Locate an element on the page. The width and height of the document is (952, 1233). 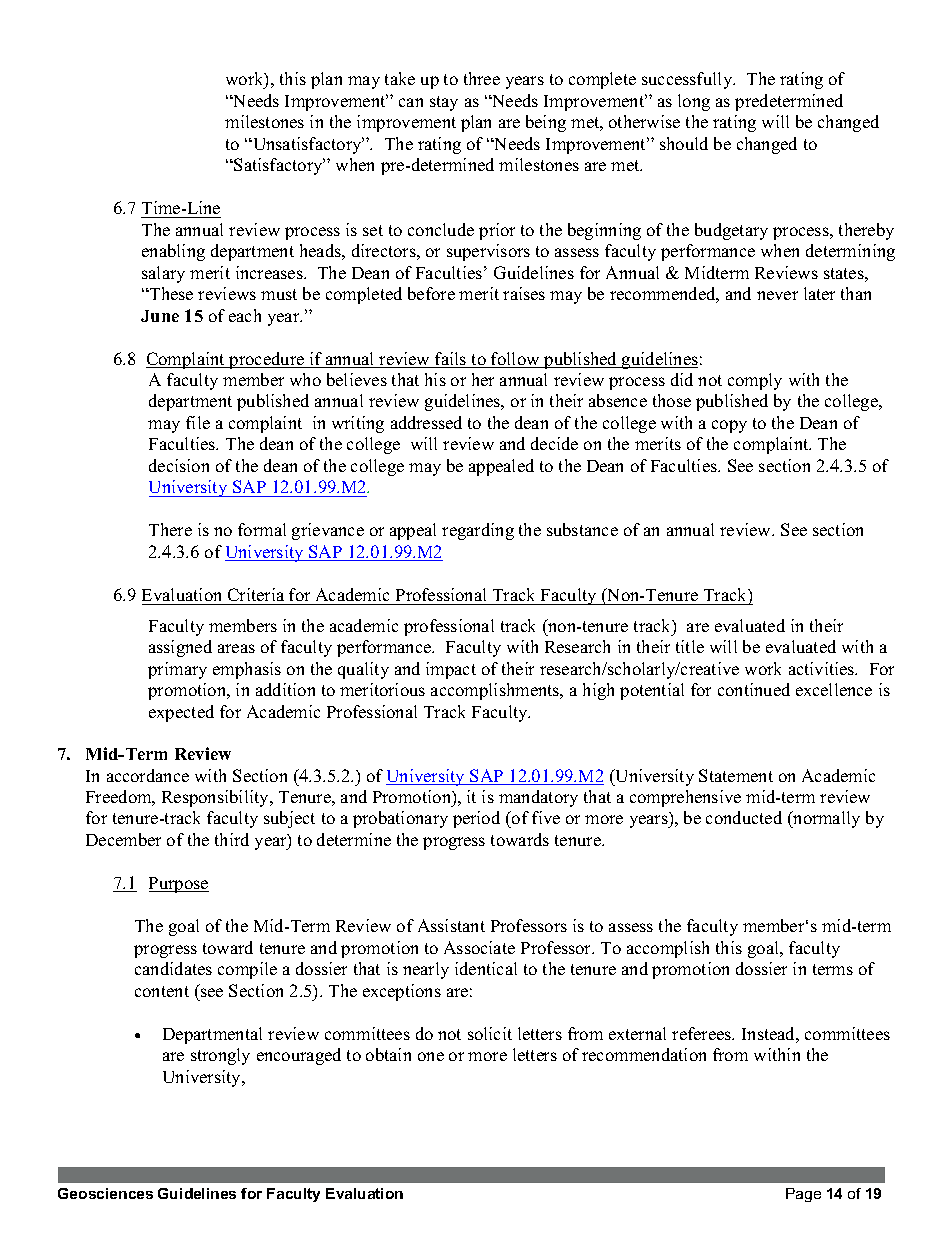
Geosciences is located at coordinates (105, 1193).
